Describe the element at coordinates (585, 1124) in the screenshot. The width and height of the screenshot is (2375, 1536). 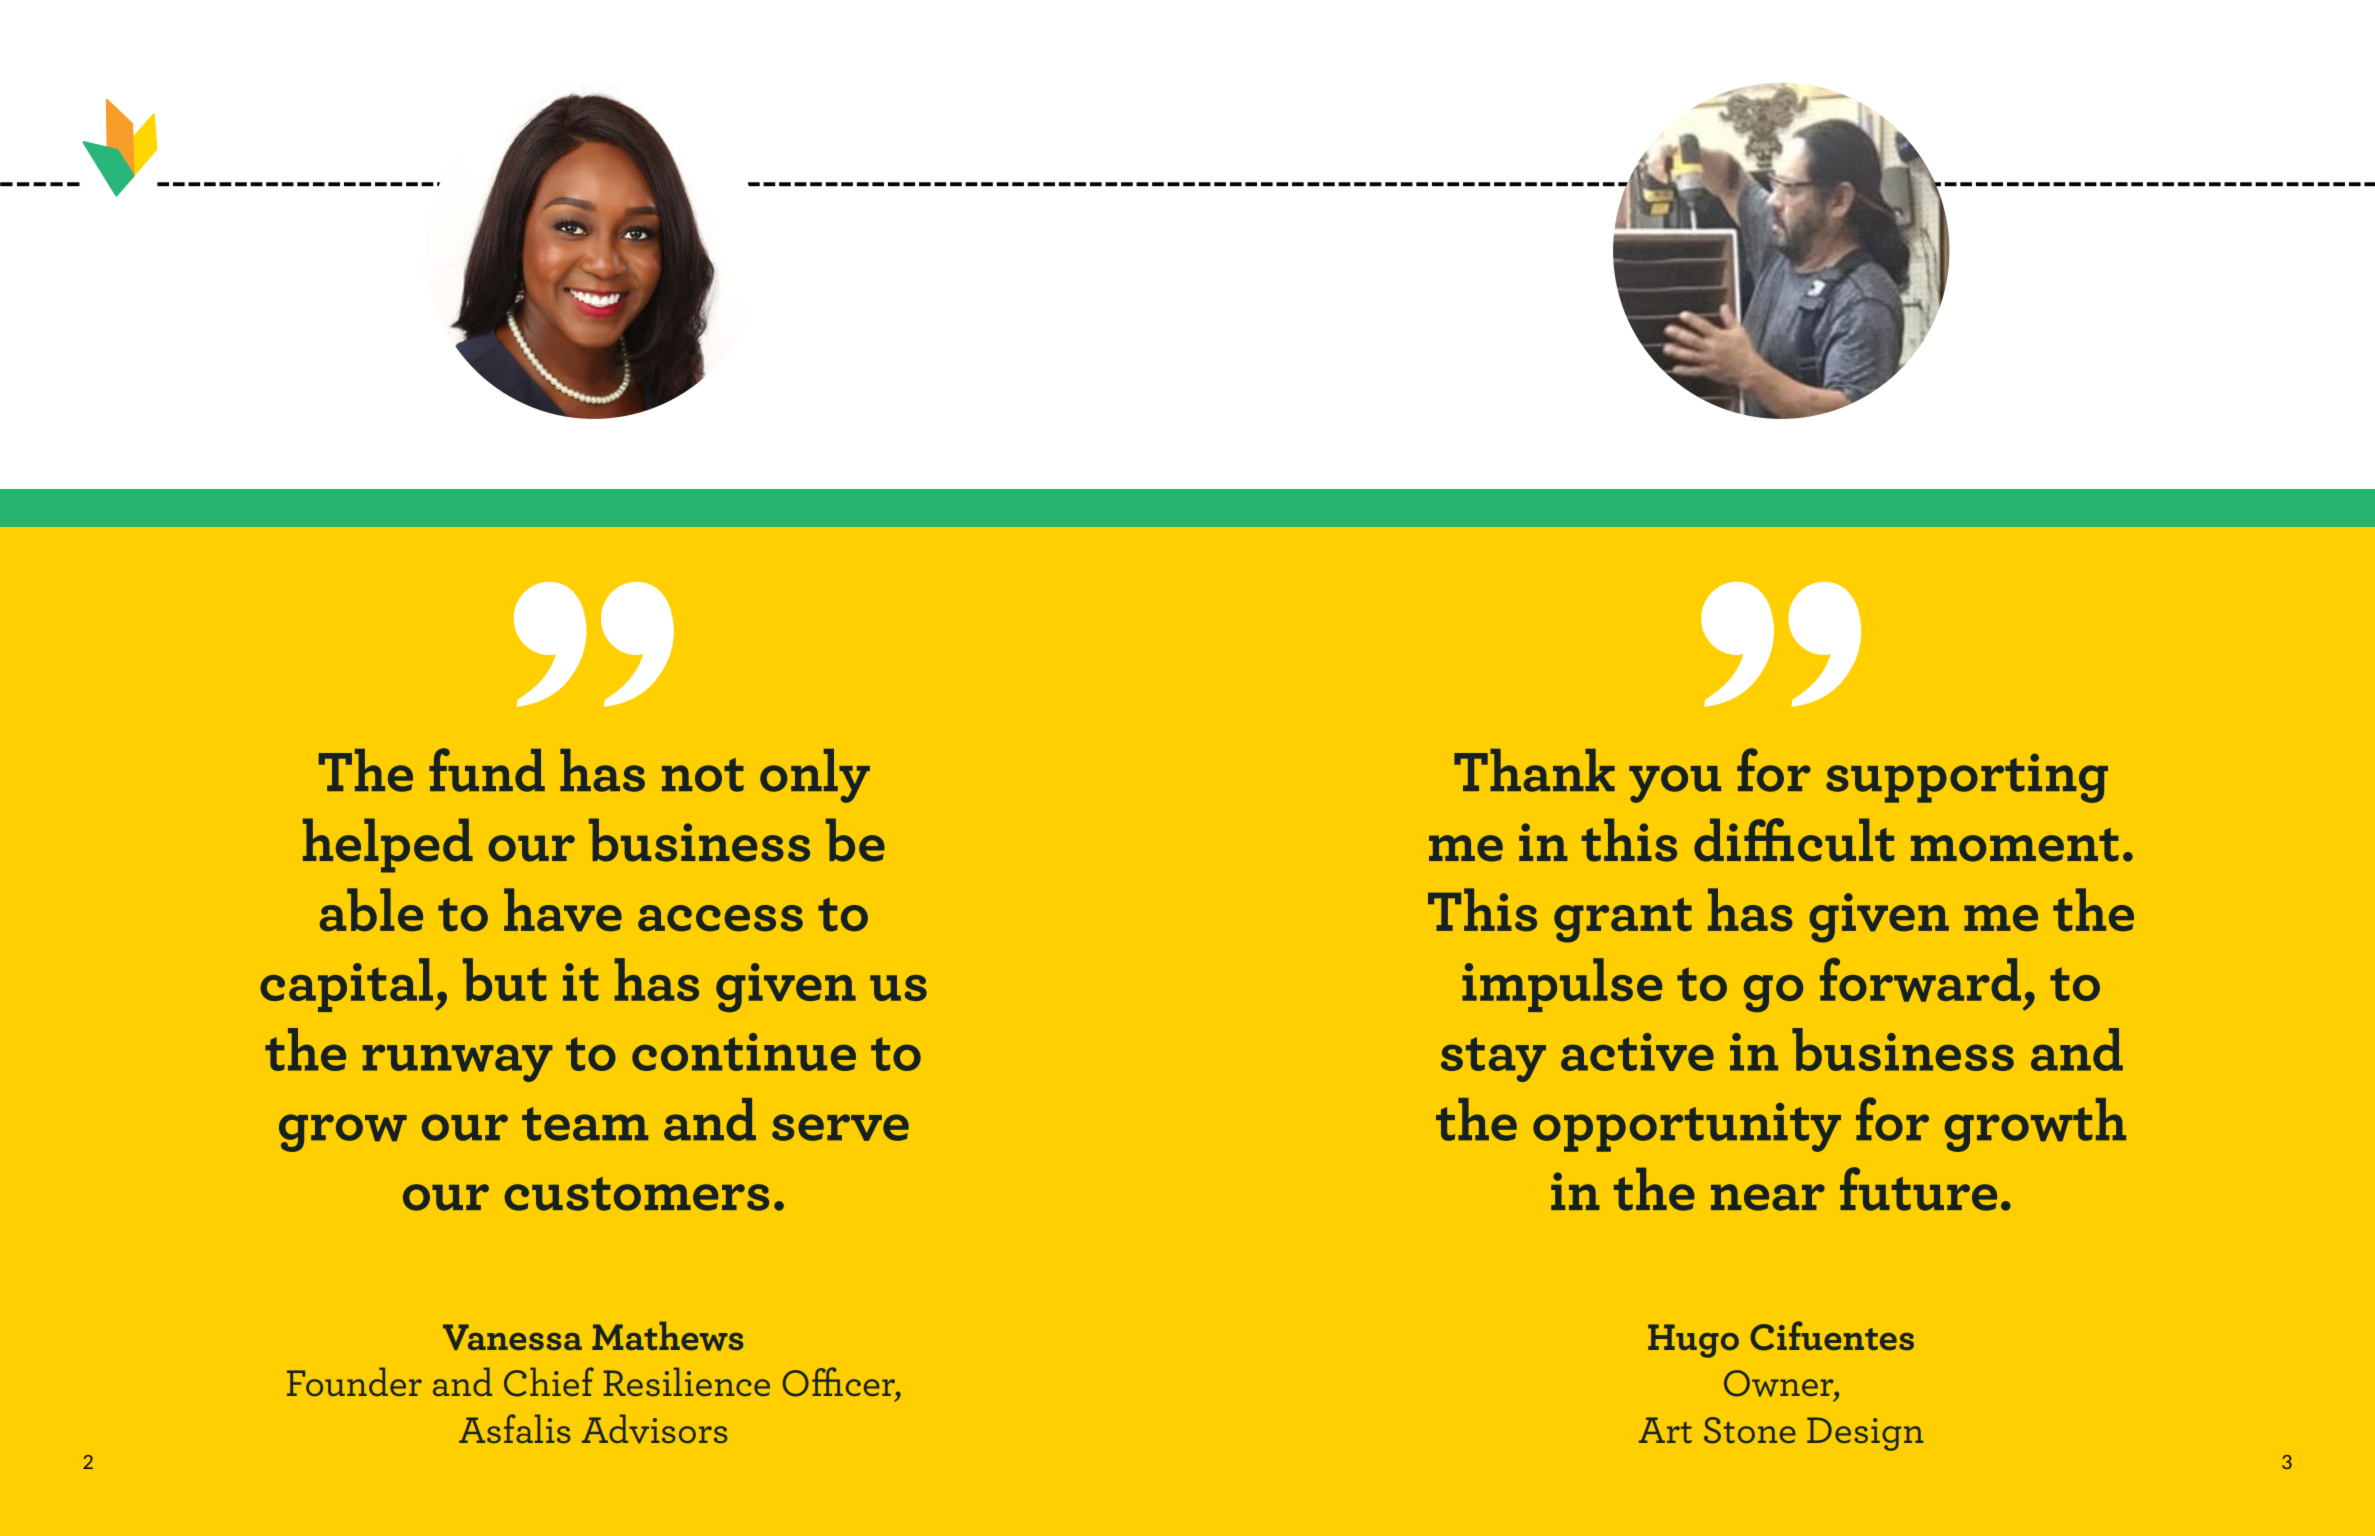
I see `team` at that location.
